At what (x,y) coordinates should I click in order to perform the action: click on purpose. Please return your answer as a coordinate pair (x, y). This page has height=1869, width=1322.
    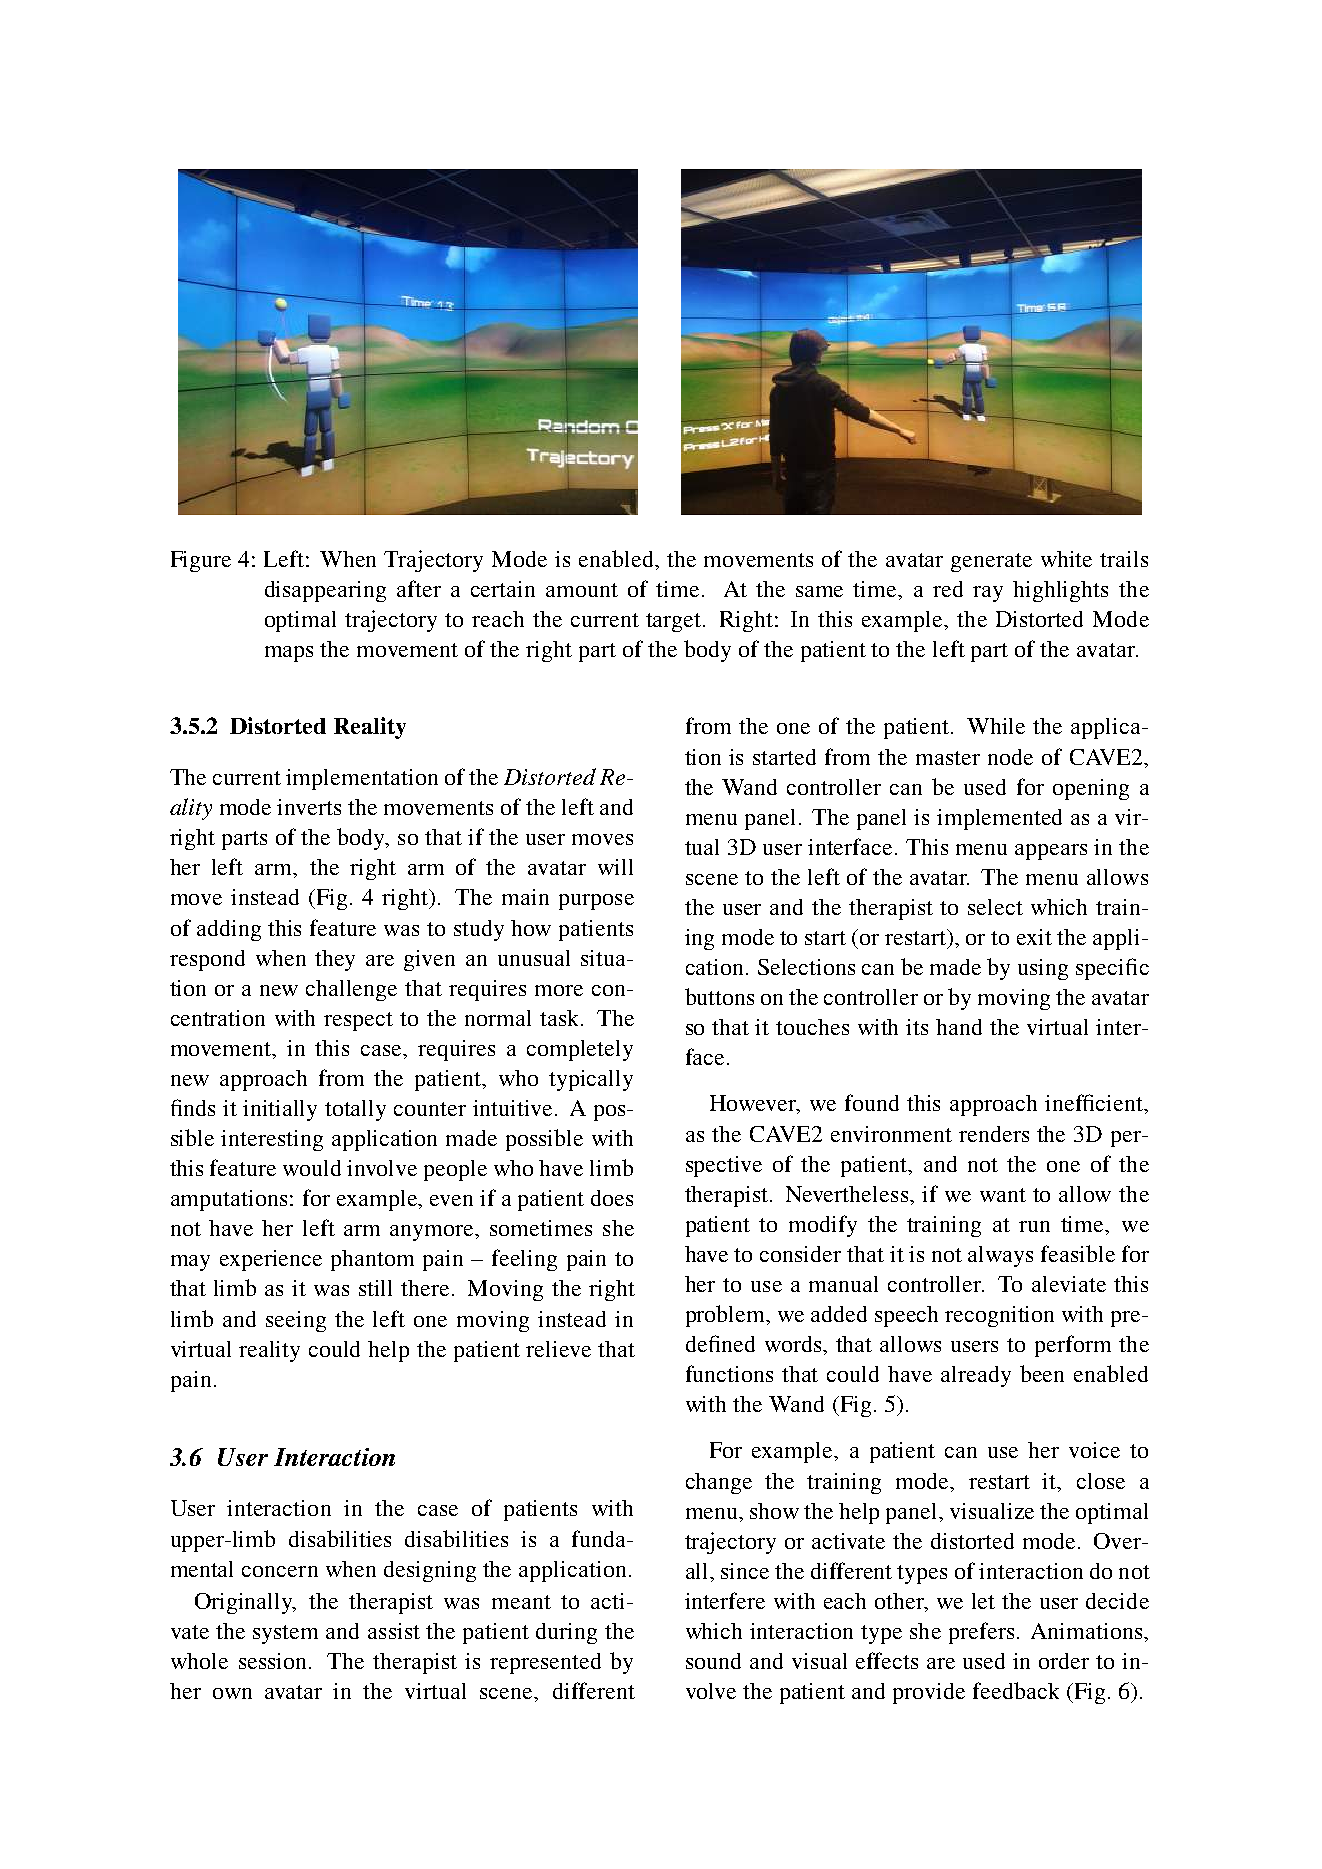
    Looking at the image, I should click on (596, 902).
